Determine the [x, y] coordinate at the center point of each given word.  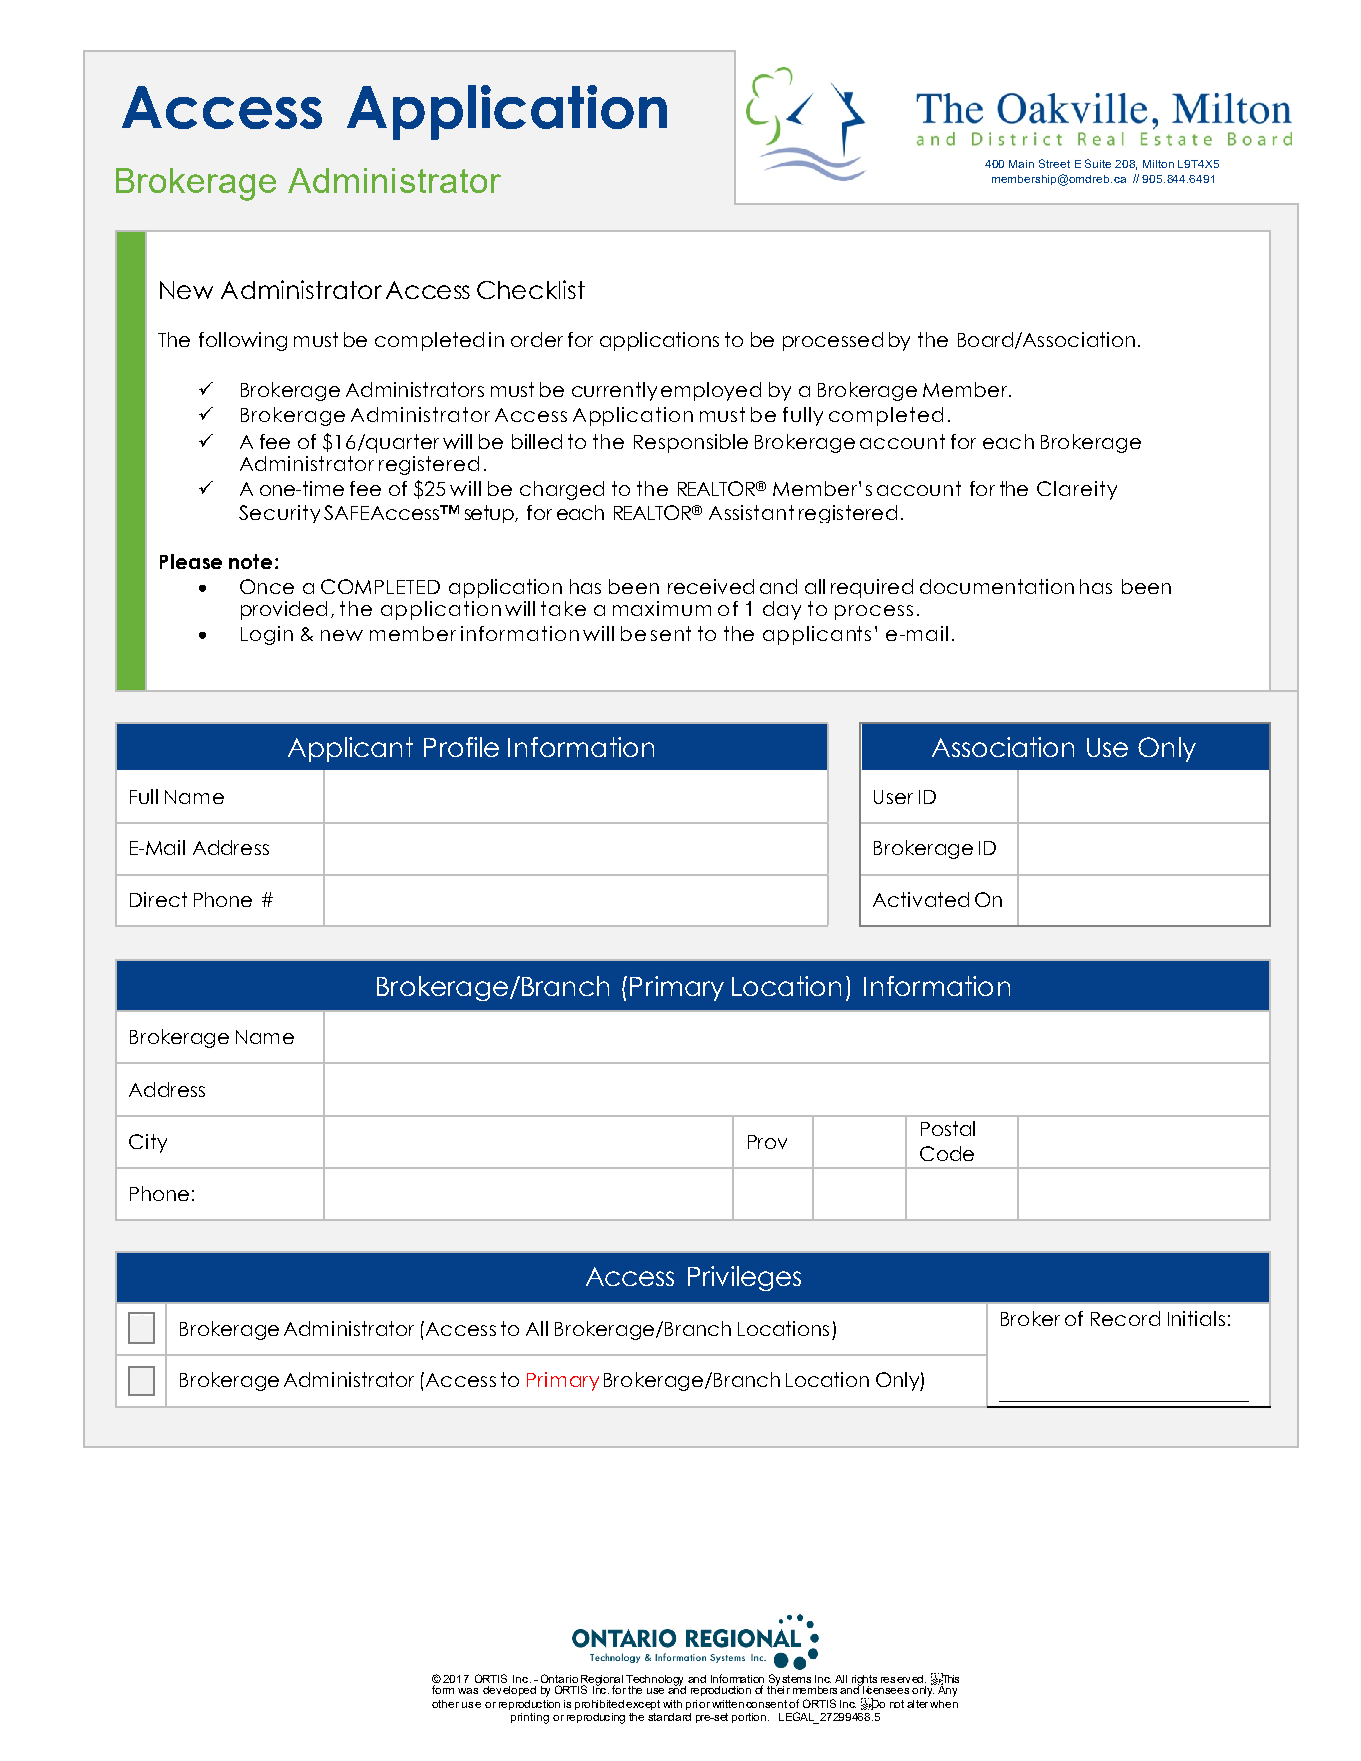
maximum [662, 608]
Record [1125, 1318]
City [148, 1143]
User [893, 797]
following [243, 341]
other [445, 1704]
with [672, 1704]
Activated [921, 899]
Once [267, 586]
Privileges [744, 1278]
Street [1054, 163]
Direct [158, 899]
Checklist [531, 289]
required [872, 588]
